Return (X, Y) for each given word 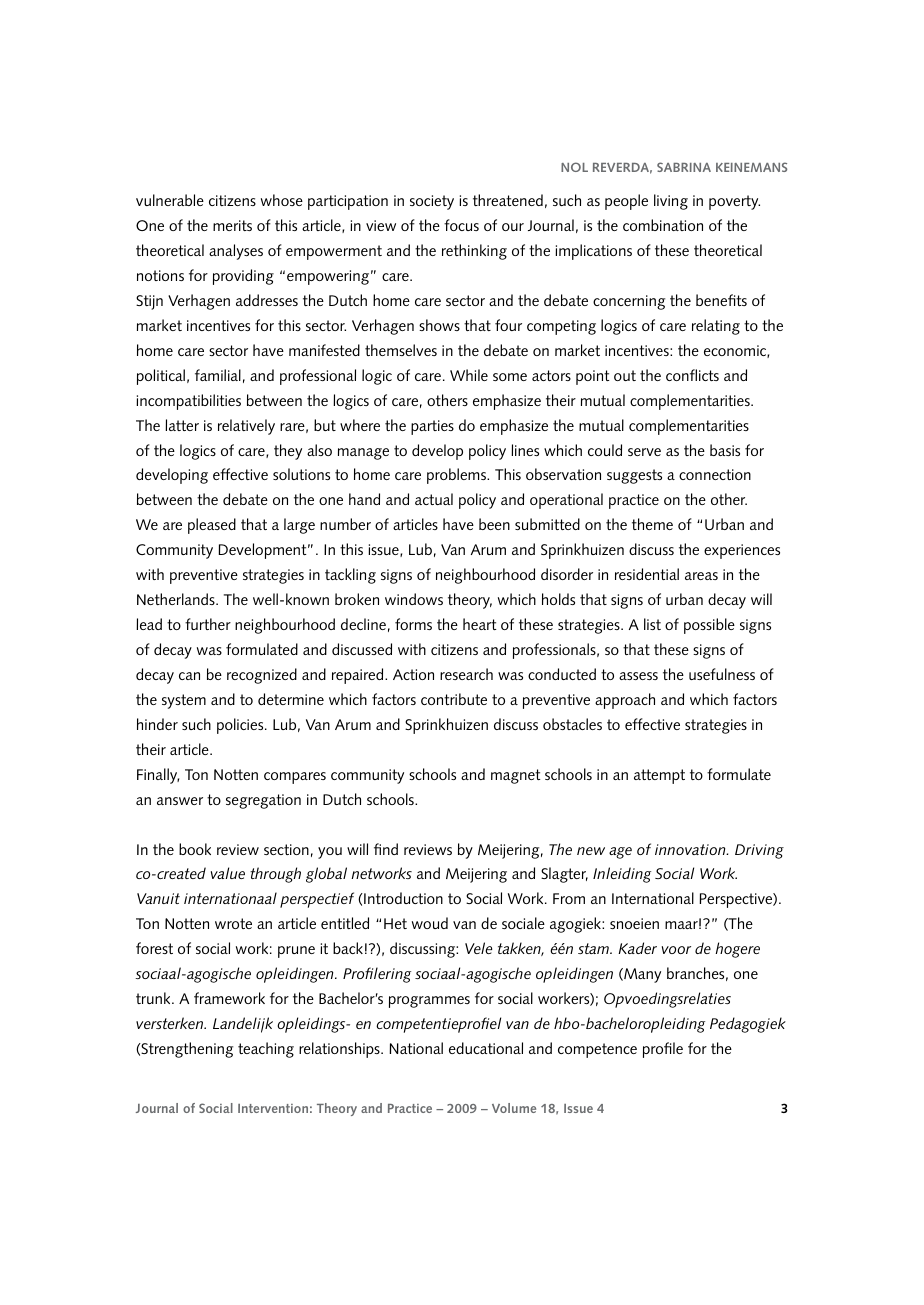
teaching (266, 1050)
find (386, 849)
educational (486, 1048)
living (671, 202)
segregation (263, 801)
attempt (659, 776)
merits (232, 225)
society (432, 202)
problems (457, 476)
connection (715, 474)
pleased (212, 526)
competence (597, 1050)
